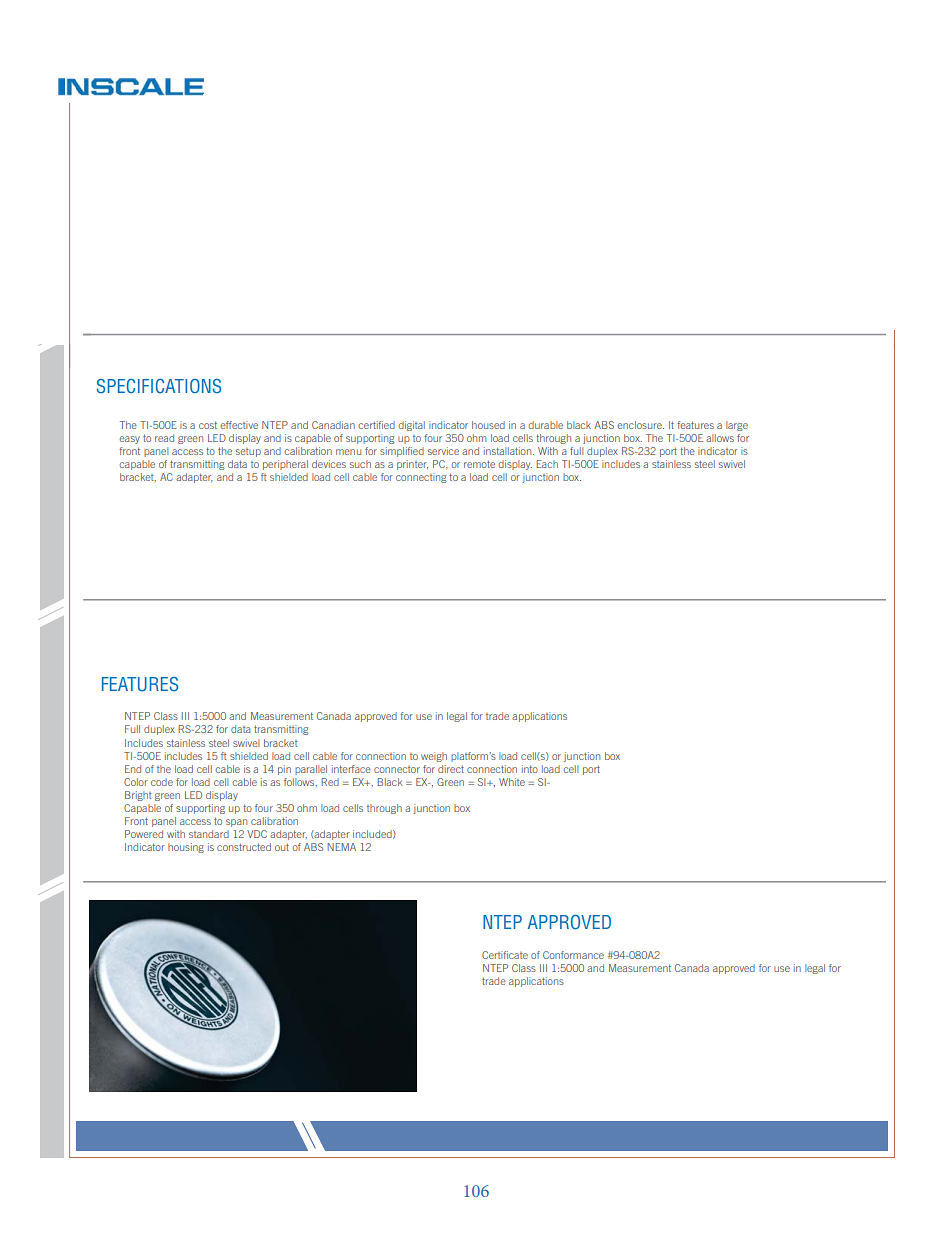 Image resolution: width=952 pixels, height=1233 pixels. Describe the element at coordinates (434, 757) in the screenshot. I see `weigh` at that location.
